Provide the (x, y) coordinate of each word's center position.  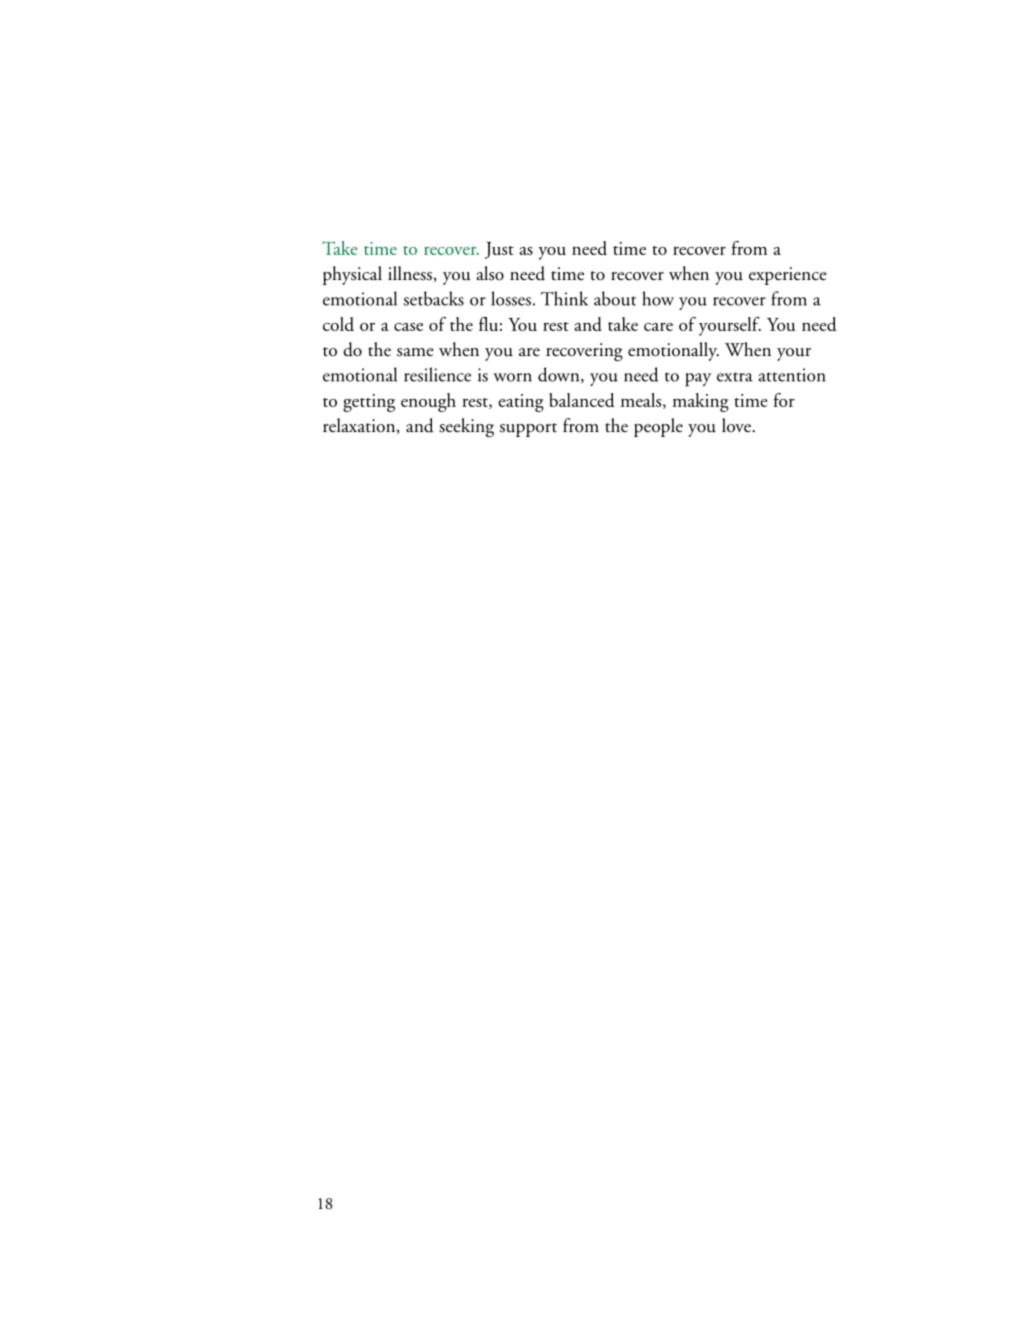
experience (788, 276)
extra (735, 377)
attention (792, 375)
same (415, 352)
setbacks (434, 298)
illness (410, 273)
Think (564, 298)
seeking (466, 427)
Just (499, 250)
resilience (437, 374)
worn (512, 377)
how (658, 298)
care (658, 326)
